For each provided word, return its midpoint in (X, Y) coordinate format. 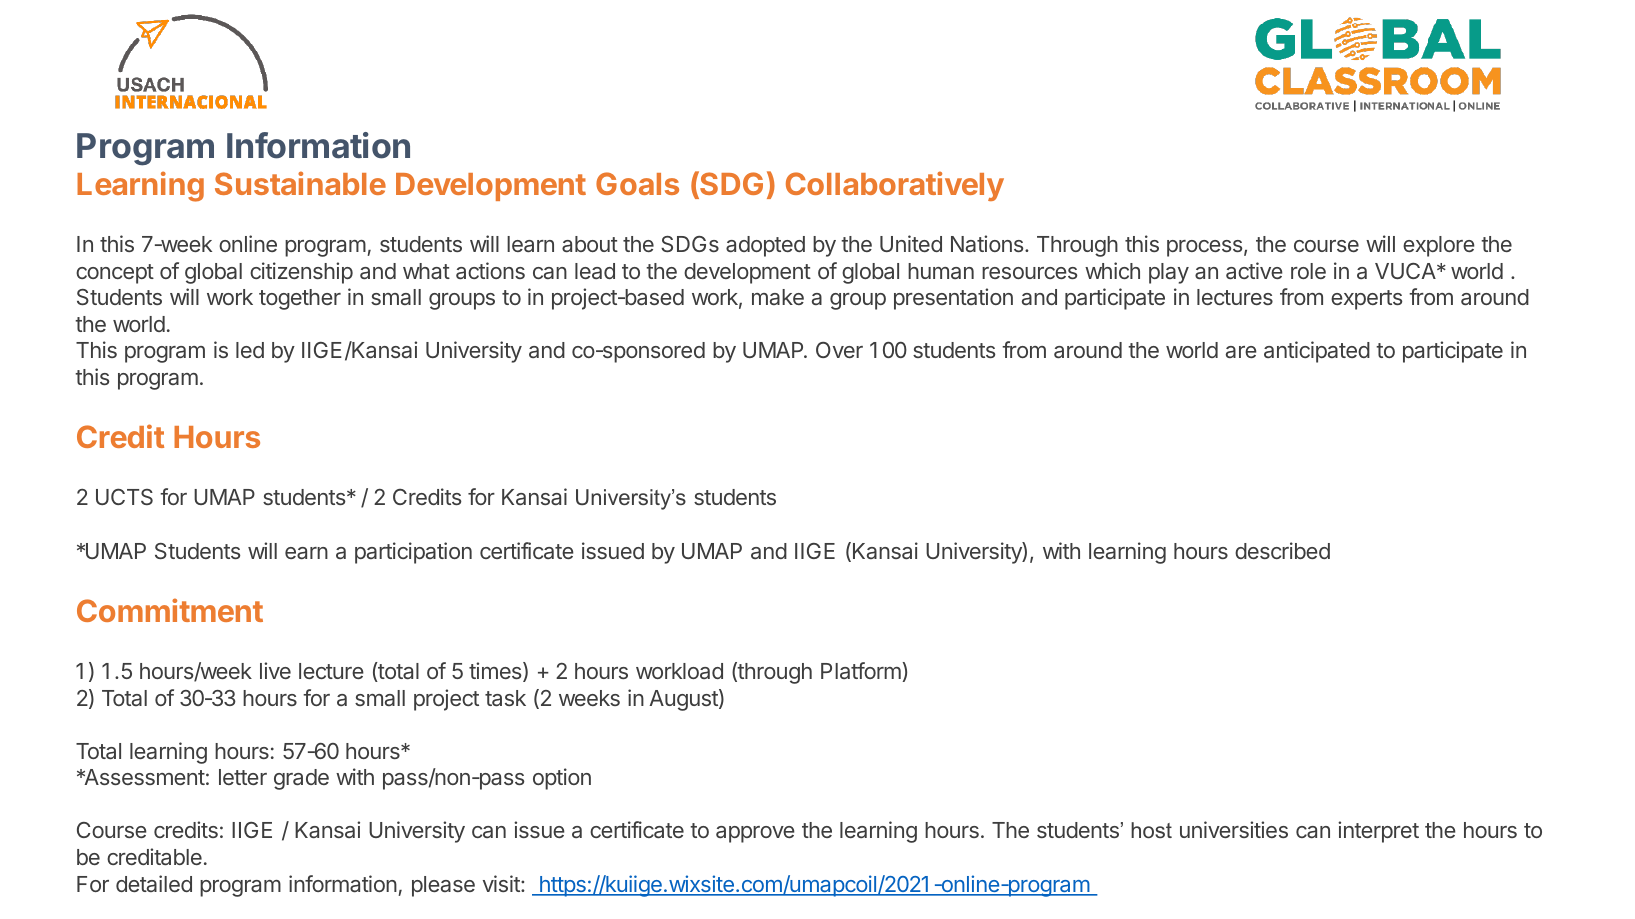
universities (1234, 829)
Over (839, 350)
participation (413, 553)
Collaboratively (895, 186)
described (1282, 550)
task (505, 698)
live (275, 670)
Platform (861, 670)
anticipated (1317, 352)
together (300, 299)
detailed (154, 883)
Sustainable (300, 183)
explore (1439, 246)
